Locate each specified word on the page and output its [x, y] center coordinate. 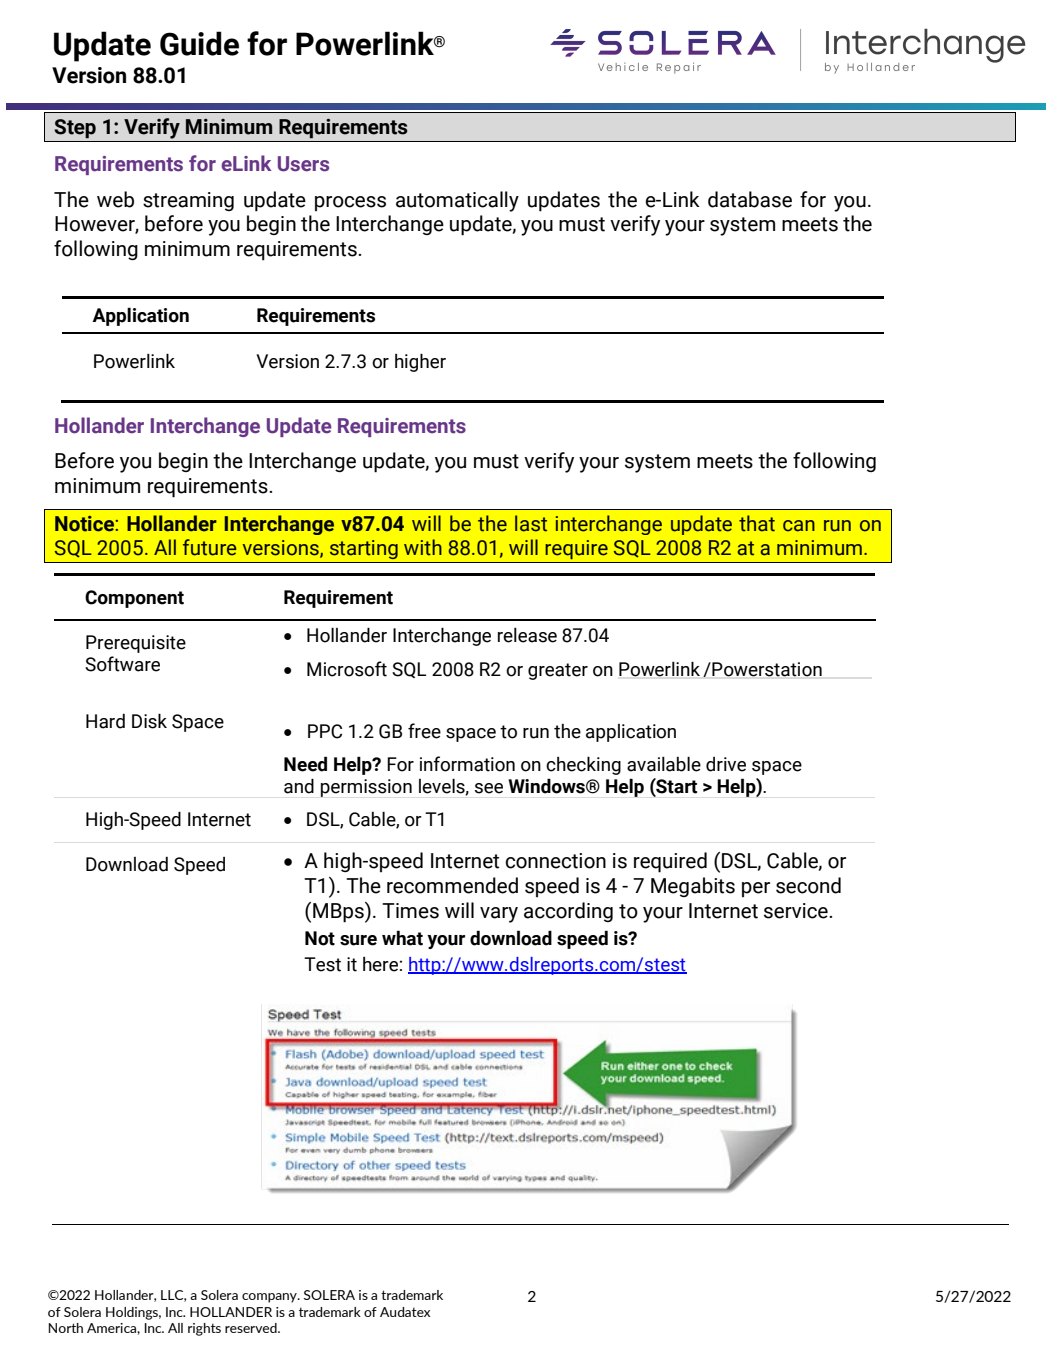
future [209, 547]
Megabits [693, 887]
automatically [457, 201]
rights [204, 1329]
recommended [452, 885]
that [757, 523]
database [750, 199]
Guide [199, 43]
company [270, 1298]
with [423, 547]
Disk [149, 721]
